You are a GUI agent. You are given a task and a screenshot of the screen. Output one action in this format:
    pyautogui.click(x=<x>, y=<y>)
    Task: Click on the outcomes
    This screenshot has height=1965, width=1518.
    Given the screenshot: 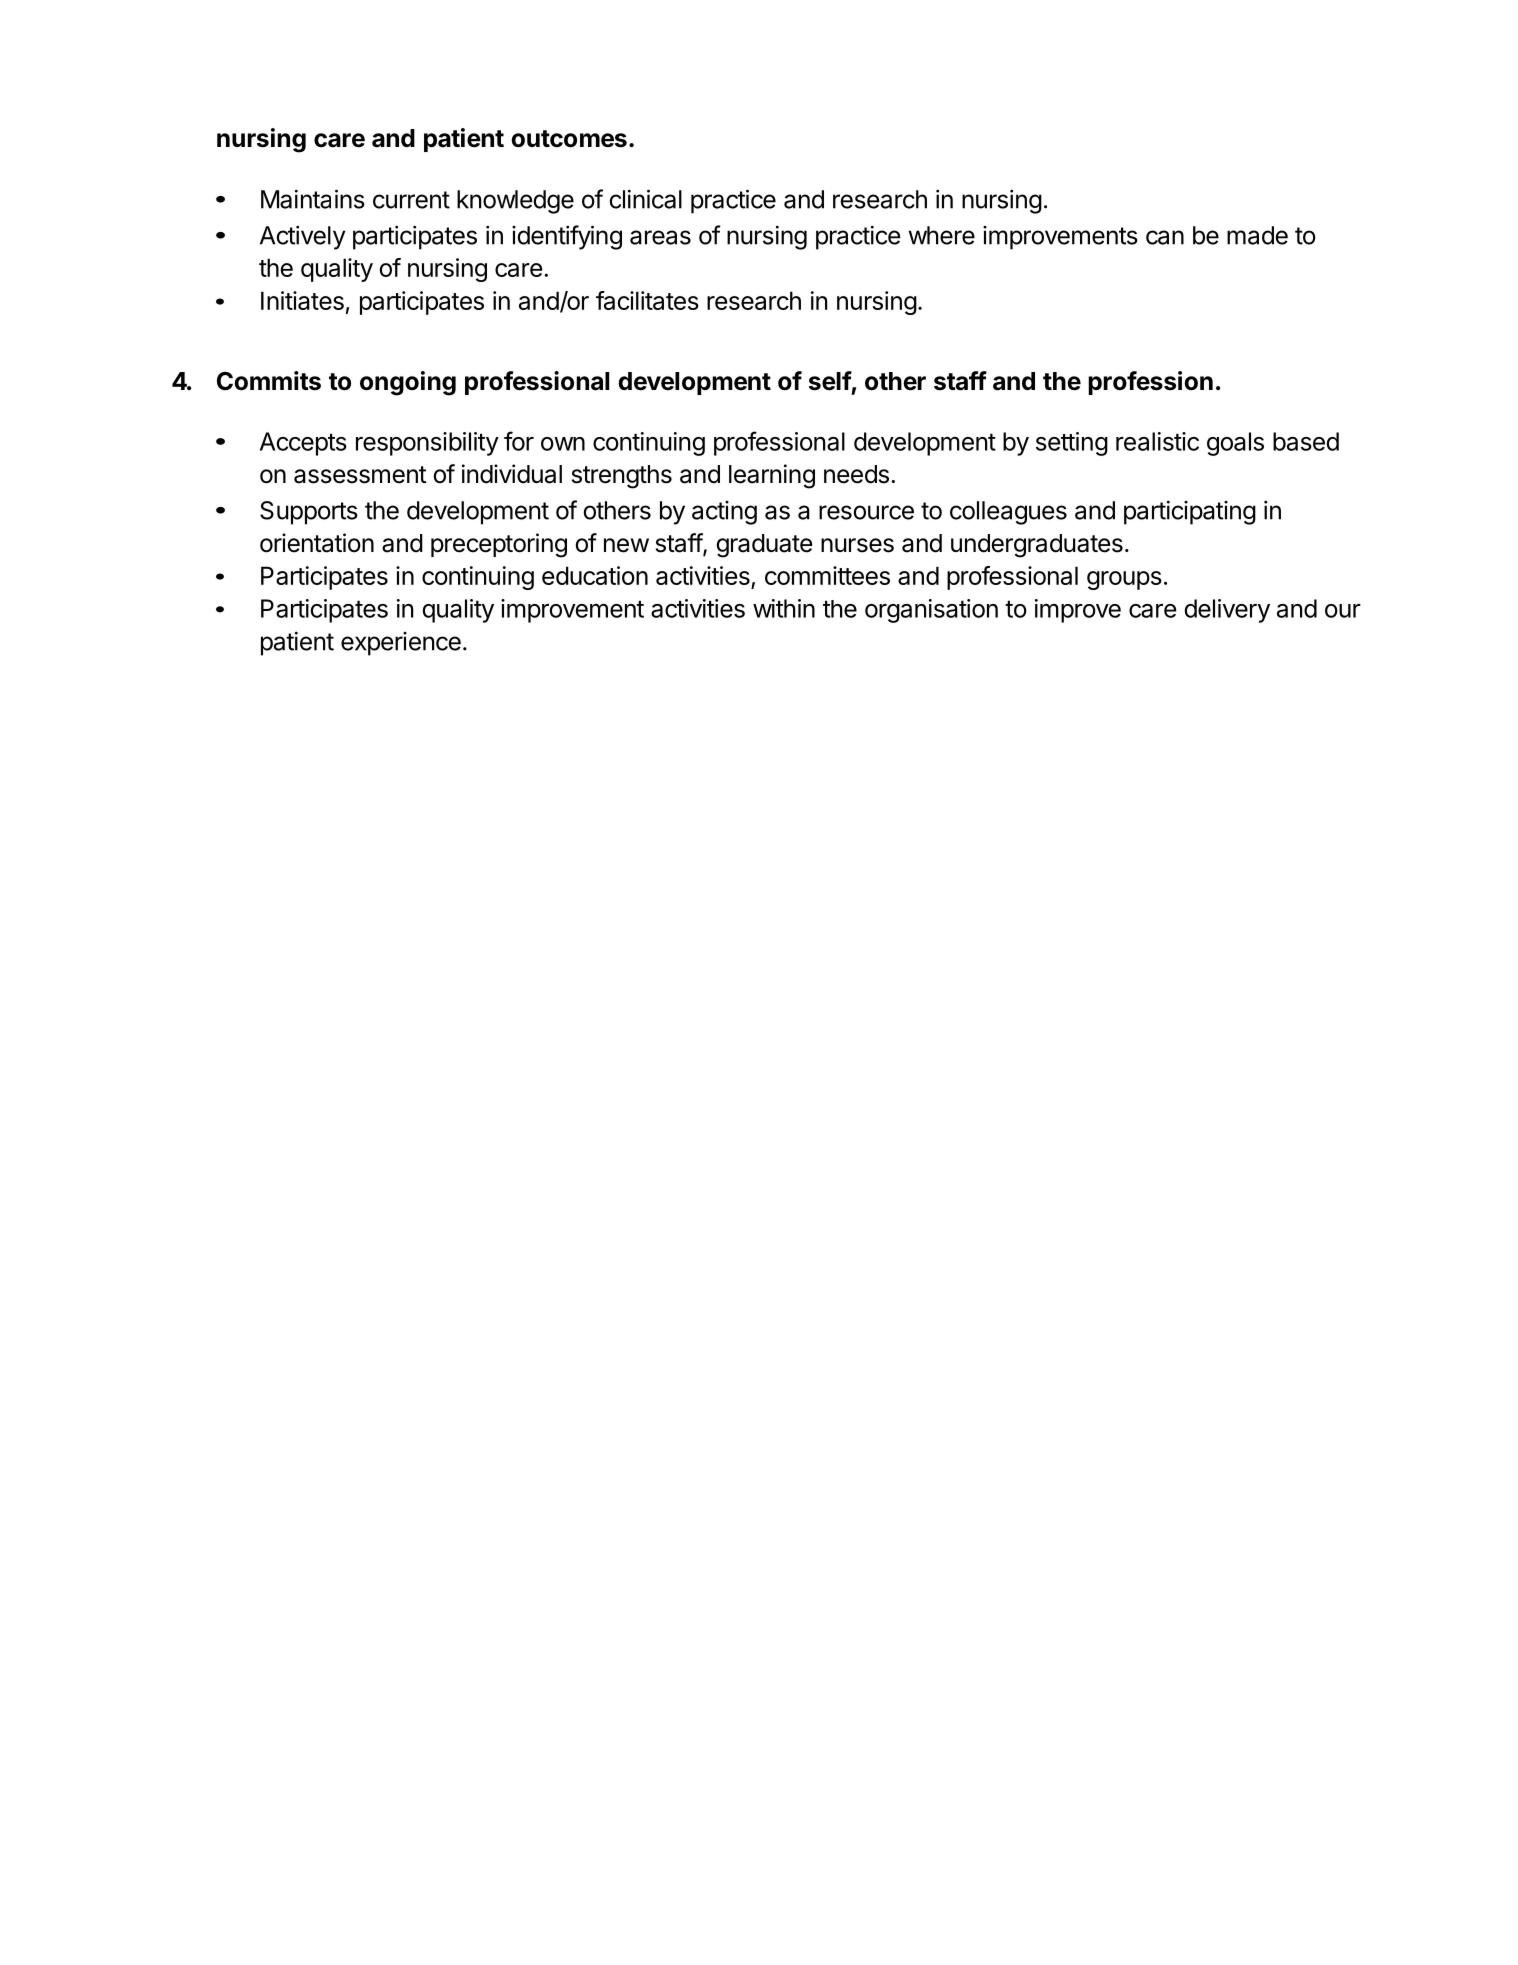 What is the action you would take?
    pyautogui.click(x=569, y=139)
